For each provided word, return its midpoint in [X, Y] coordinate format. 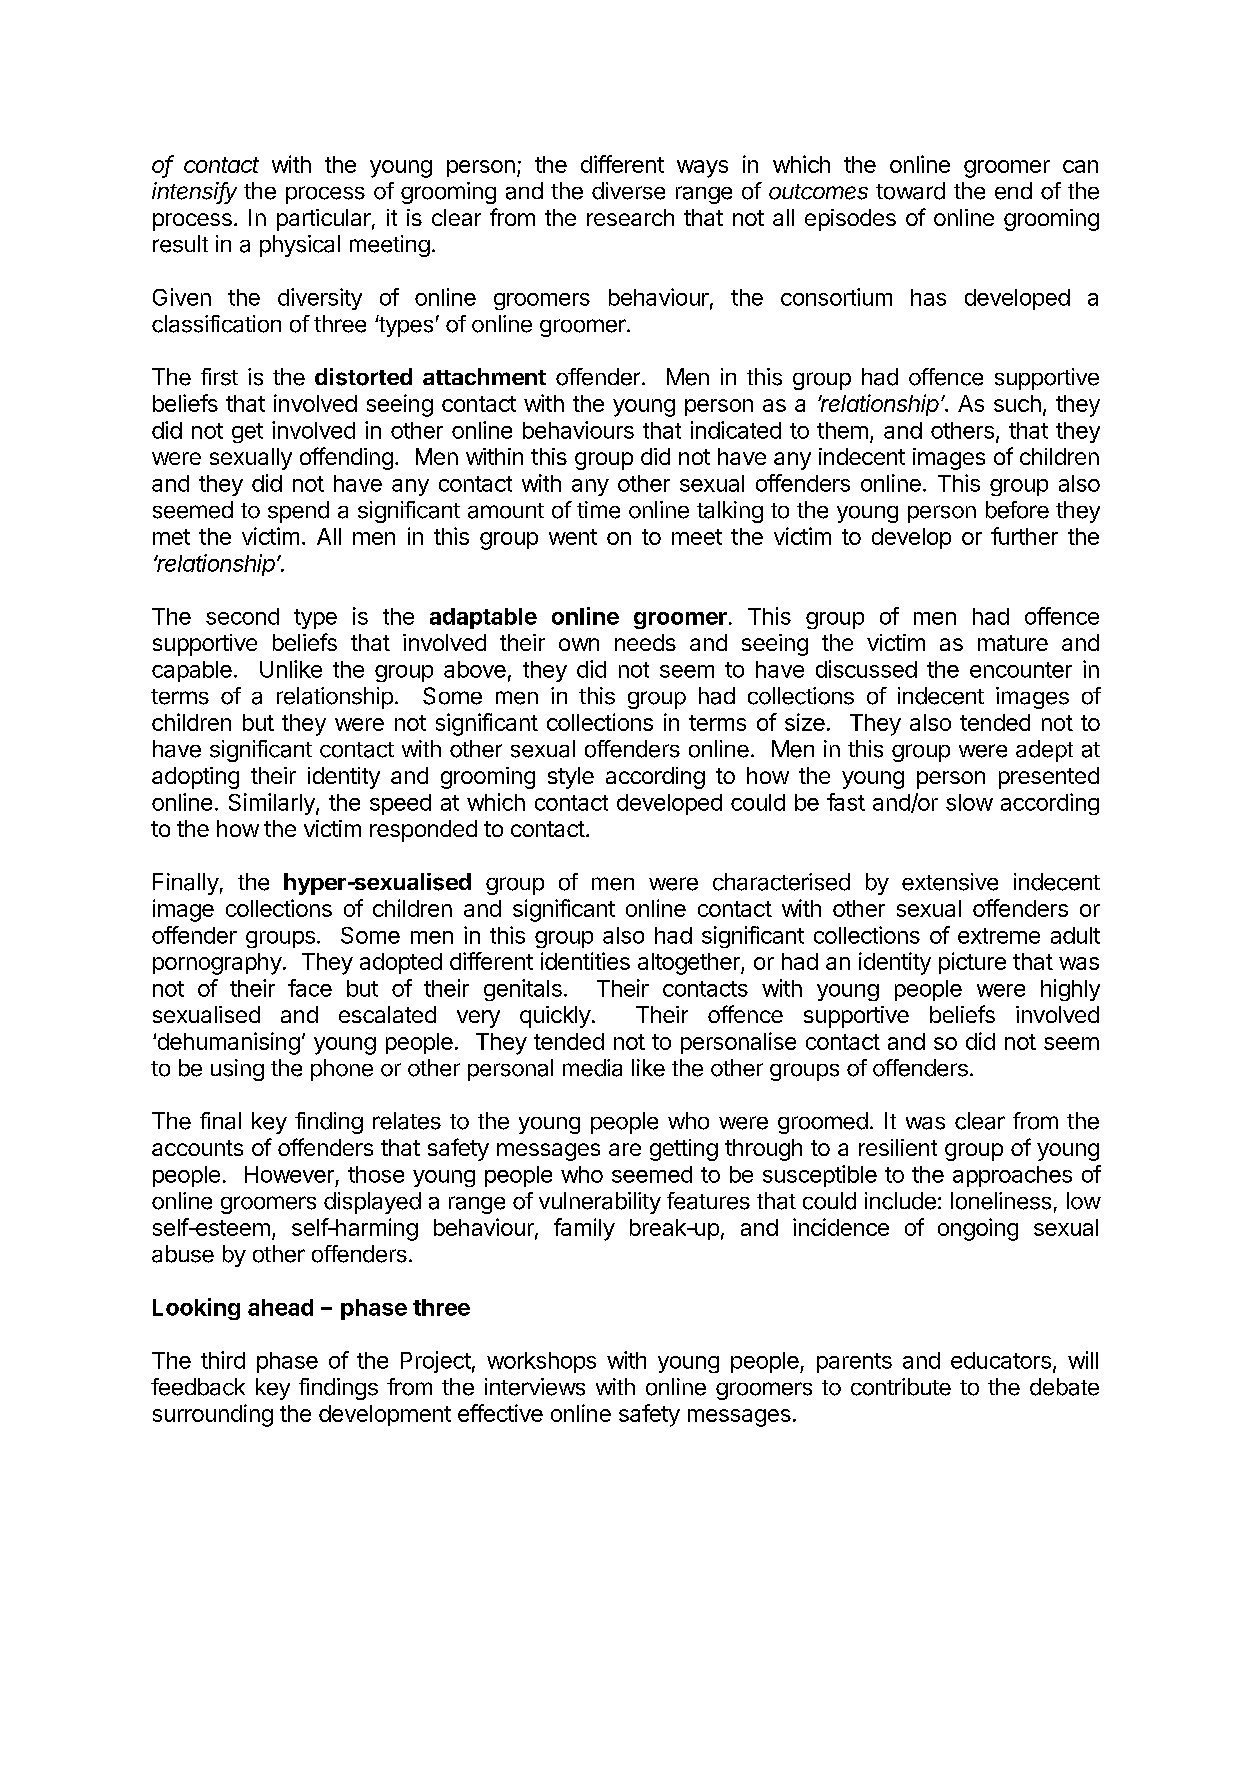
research [630, 217]
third [223, 1360]
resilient [898, 1147]
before [1017, 510]
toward [910, 191]
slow [969, 802]
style [571, 778]
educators [1001, 1360]
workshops [541, 1362]
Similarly [273, 804]
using [237, 1070]
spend [298, 512]
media [592, 1068]
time [598, 510]
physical [300, 246]
